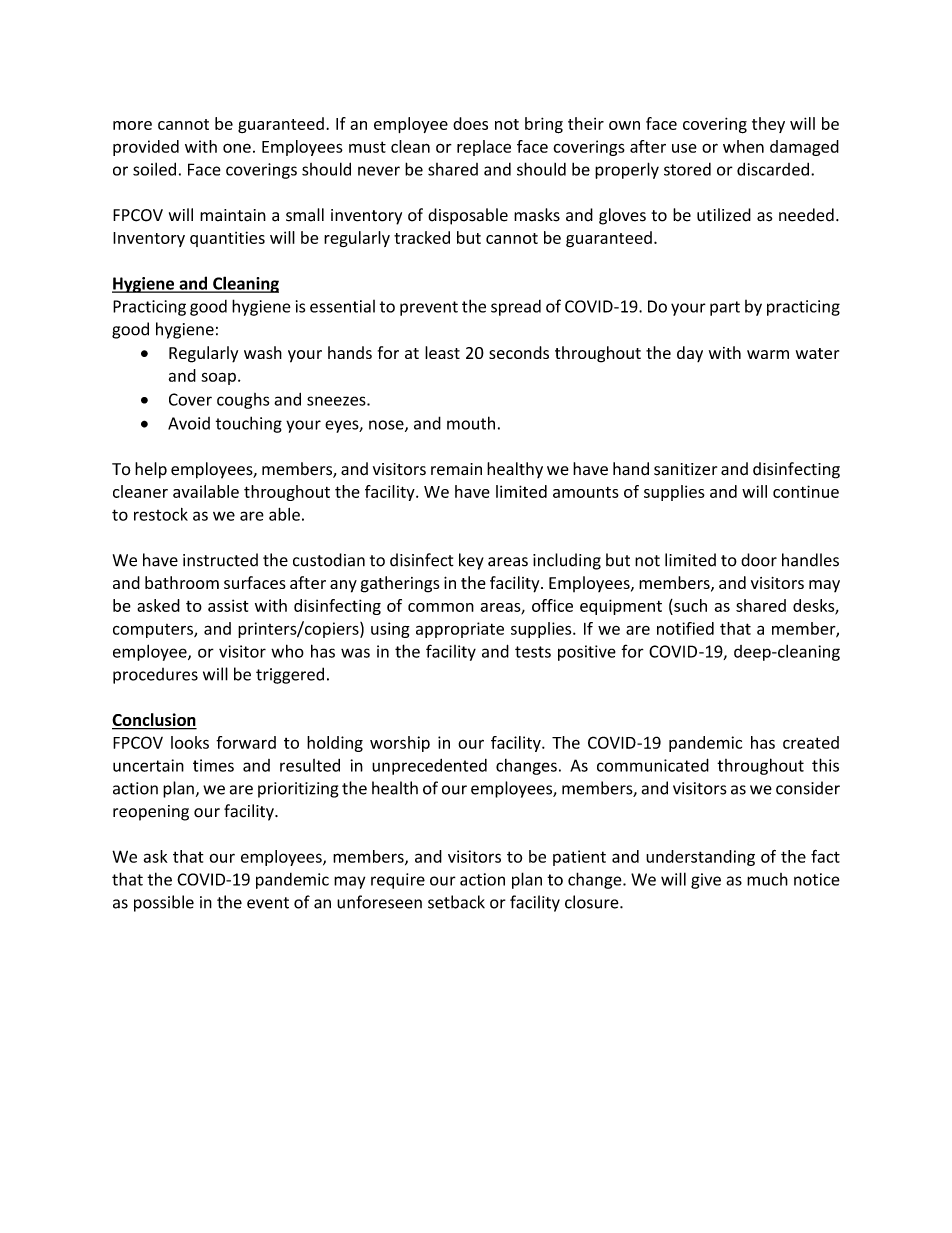 The width and height of the document is (952, 1233). What do you see at coordinates (456, 902) in the document?
I see `setback` at bounding box center [456, 902].
